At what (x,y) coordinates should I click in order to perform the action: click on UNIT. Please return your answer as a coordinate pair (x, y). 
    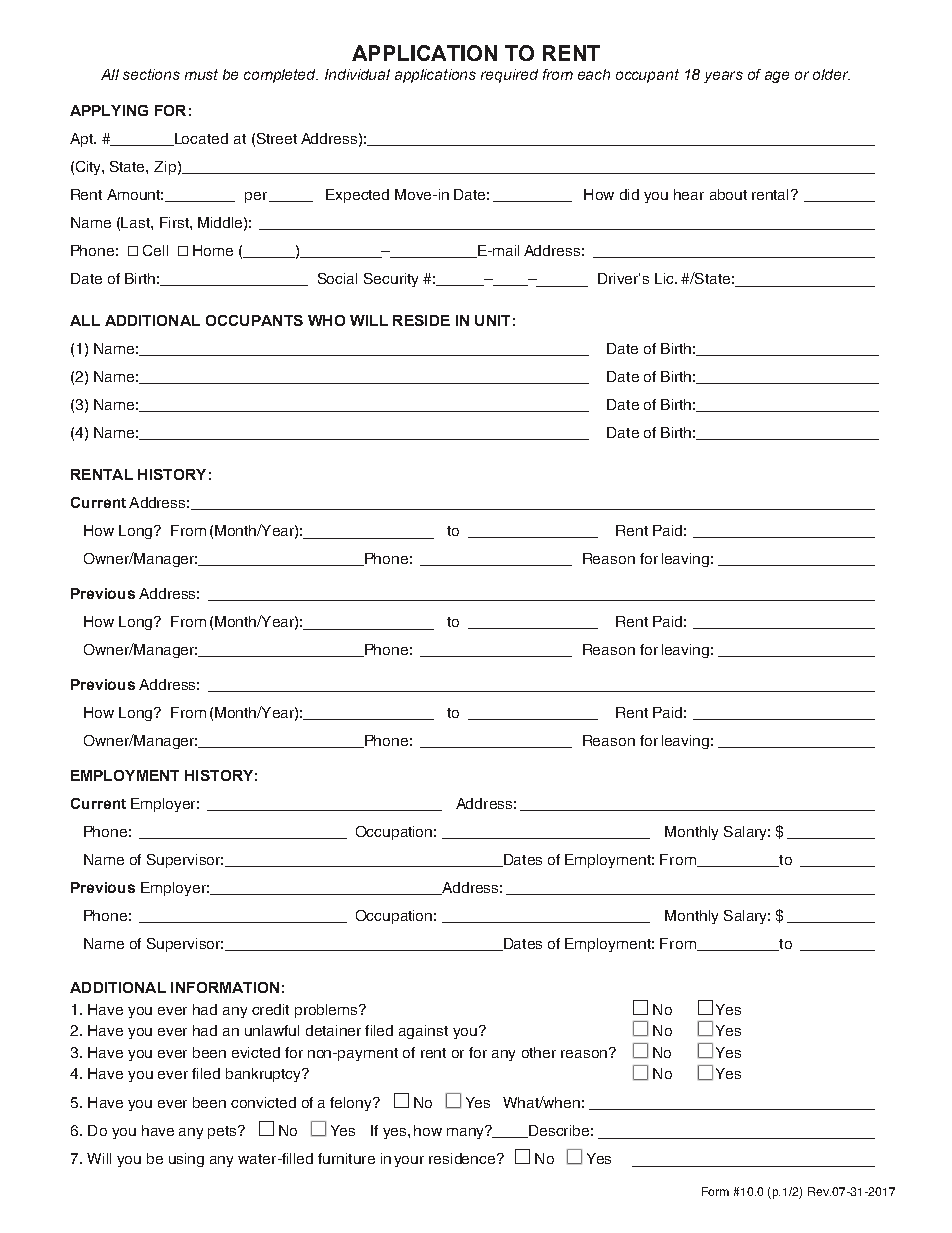
    Looking at the image, I should click on (492, 320).
